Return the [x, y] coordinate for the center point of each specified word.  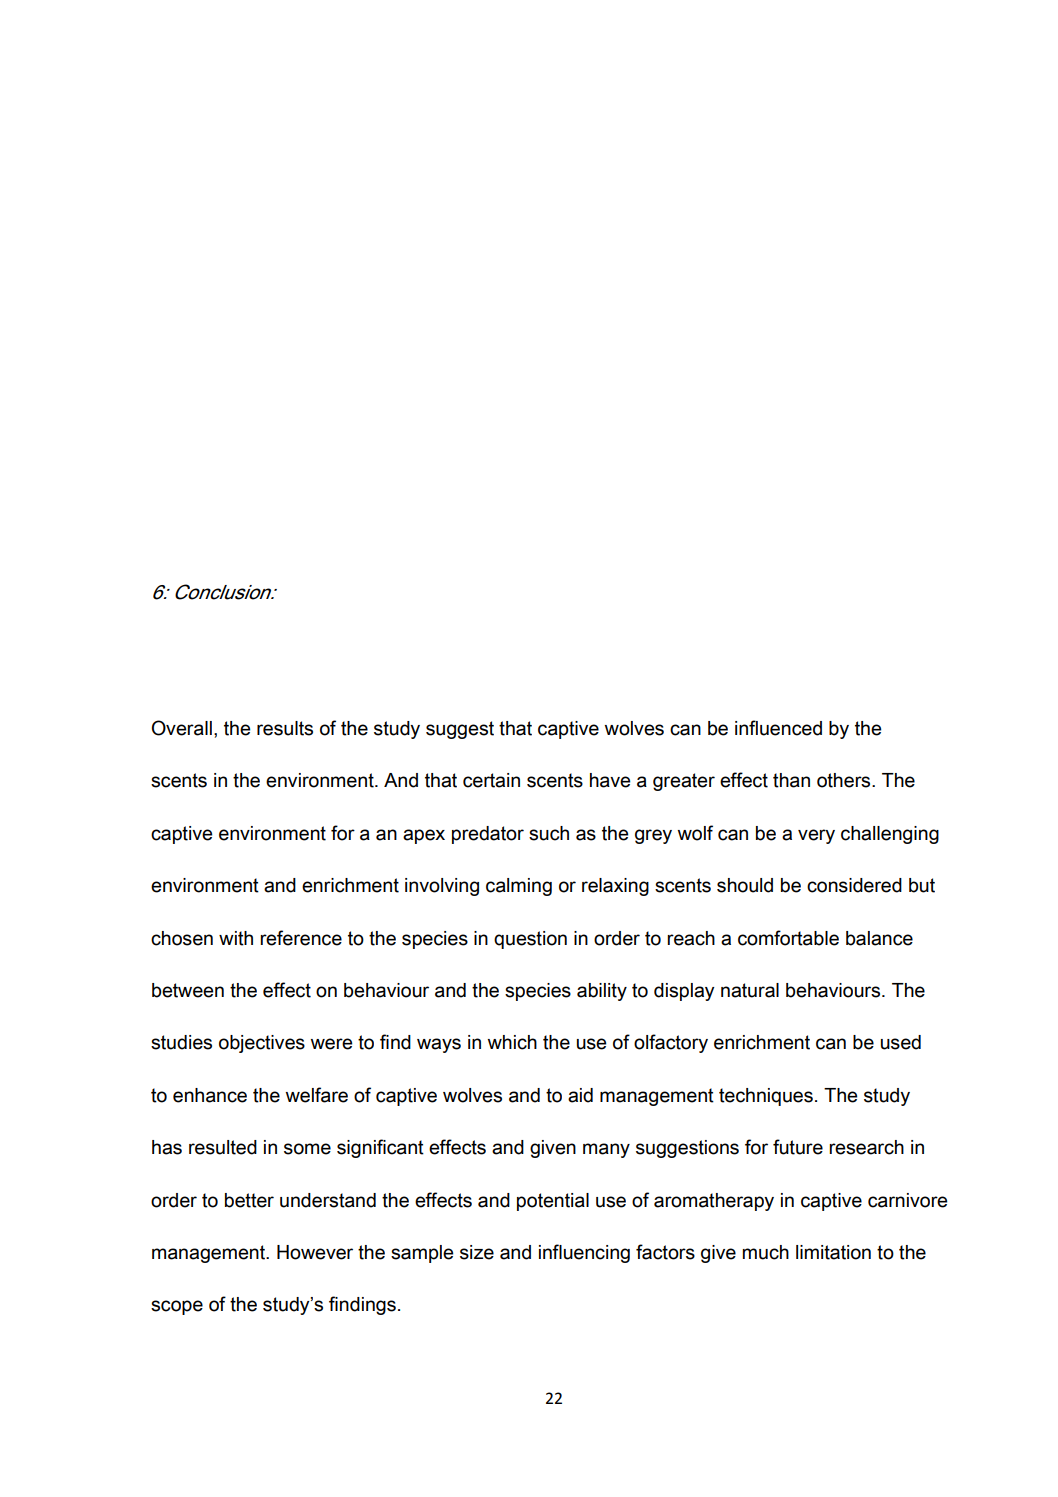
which [512, 1042]
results [285, 728]
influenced [778, 728]
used [901, 1042]
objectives [262, 1044]
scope [177, 1307]
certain [491, 780]
